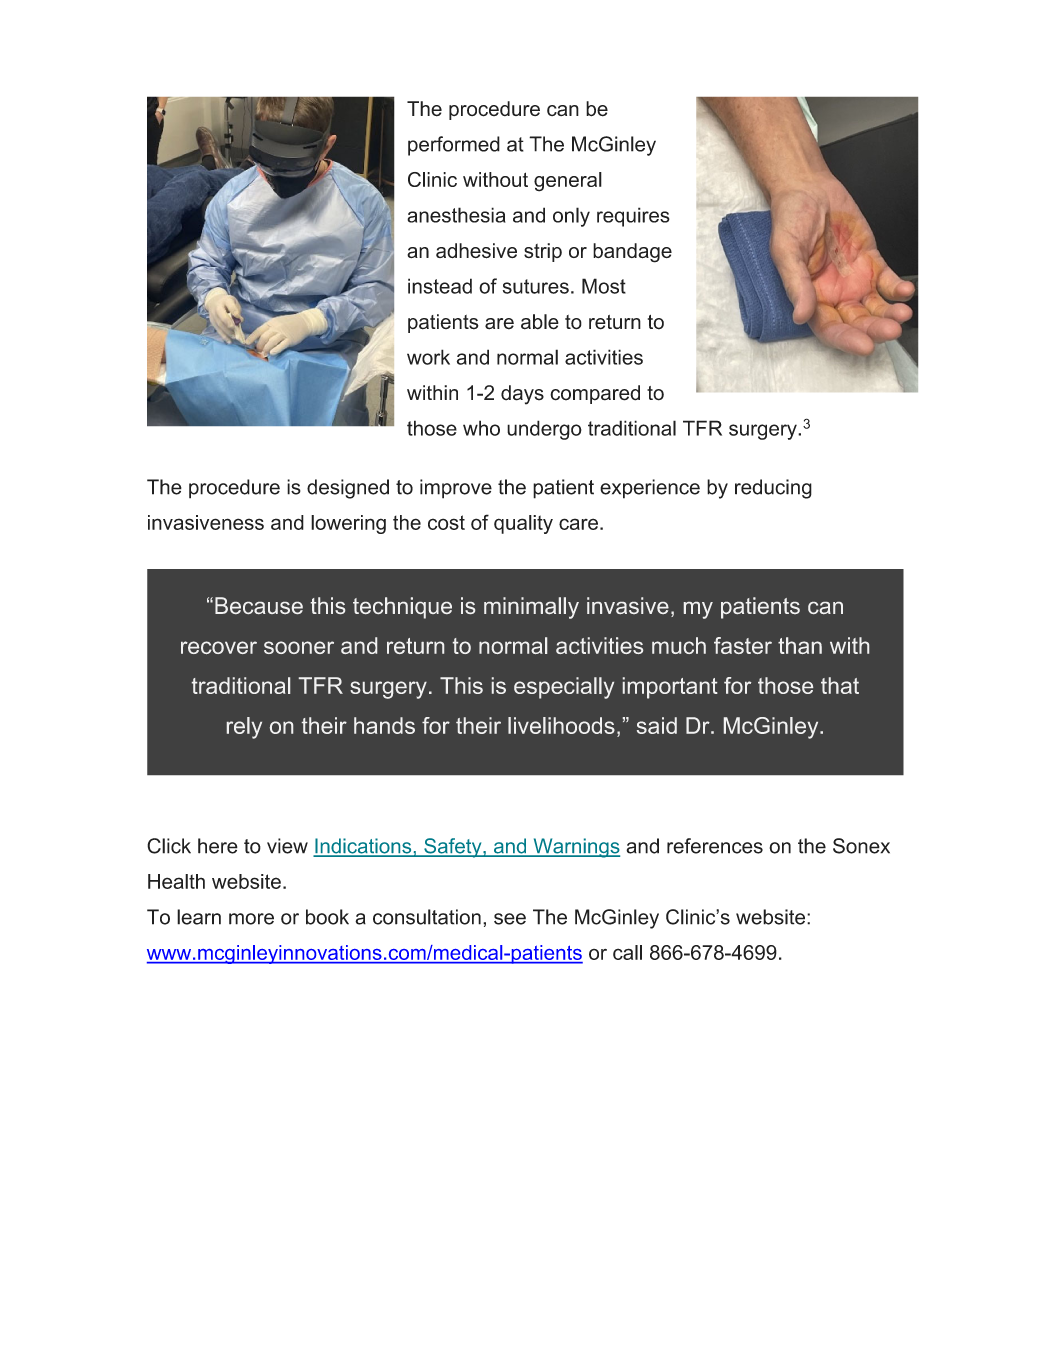 Image resolution: width=1050 pixels, height=1359 pixels. What do you see at coordinates (454, 146) in the image?
I see `performed` at bounding box center [454, 146].
